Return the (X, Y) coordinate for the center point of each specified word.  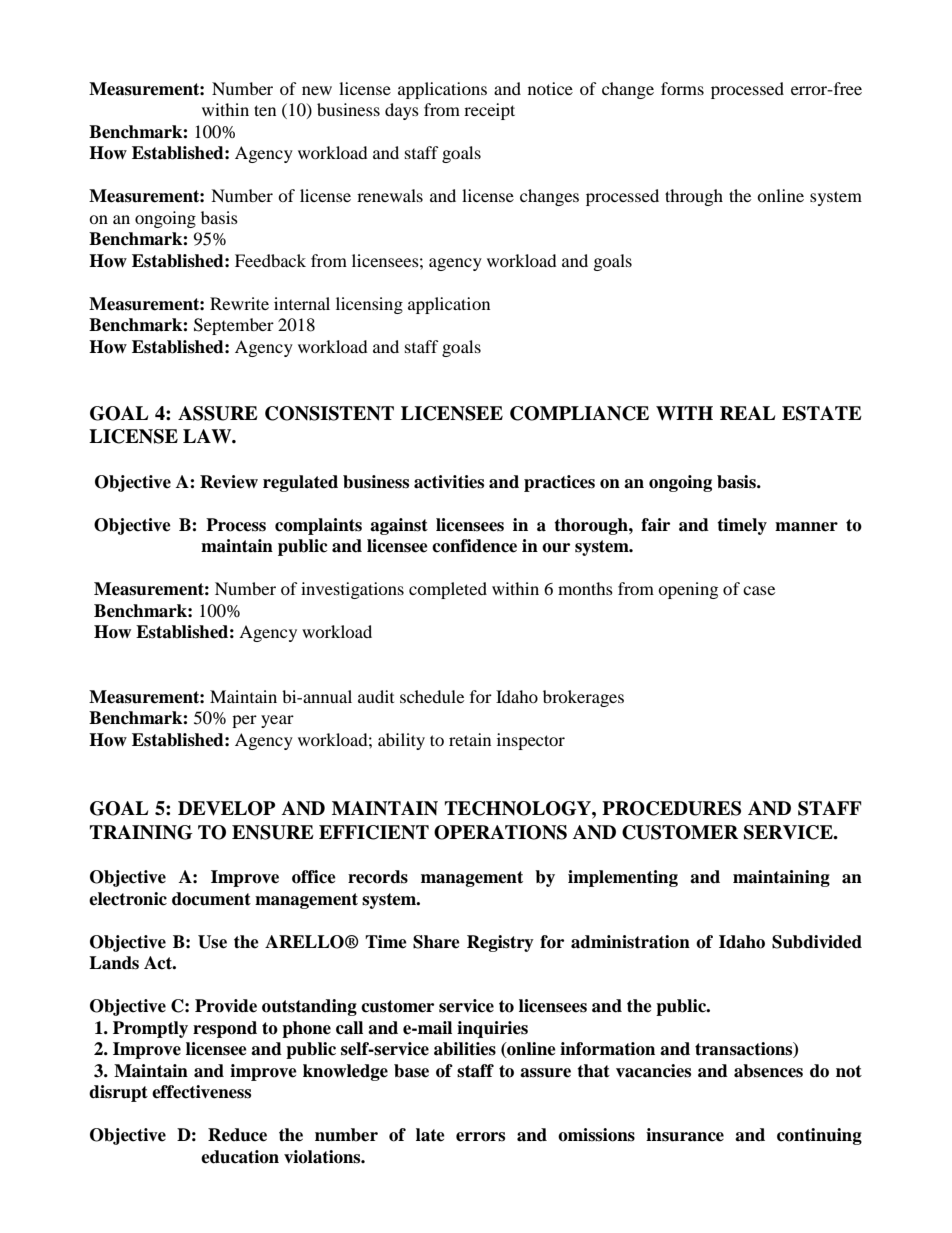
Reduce (237, 1135)
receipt (489, 111)
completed (448, 590)
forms (682, 88)
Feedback (270, 260)
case (759, 590)
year (277, 721)
